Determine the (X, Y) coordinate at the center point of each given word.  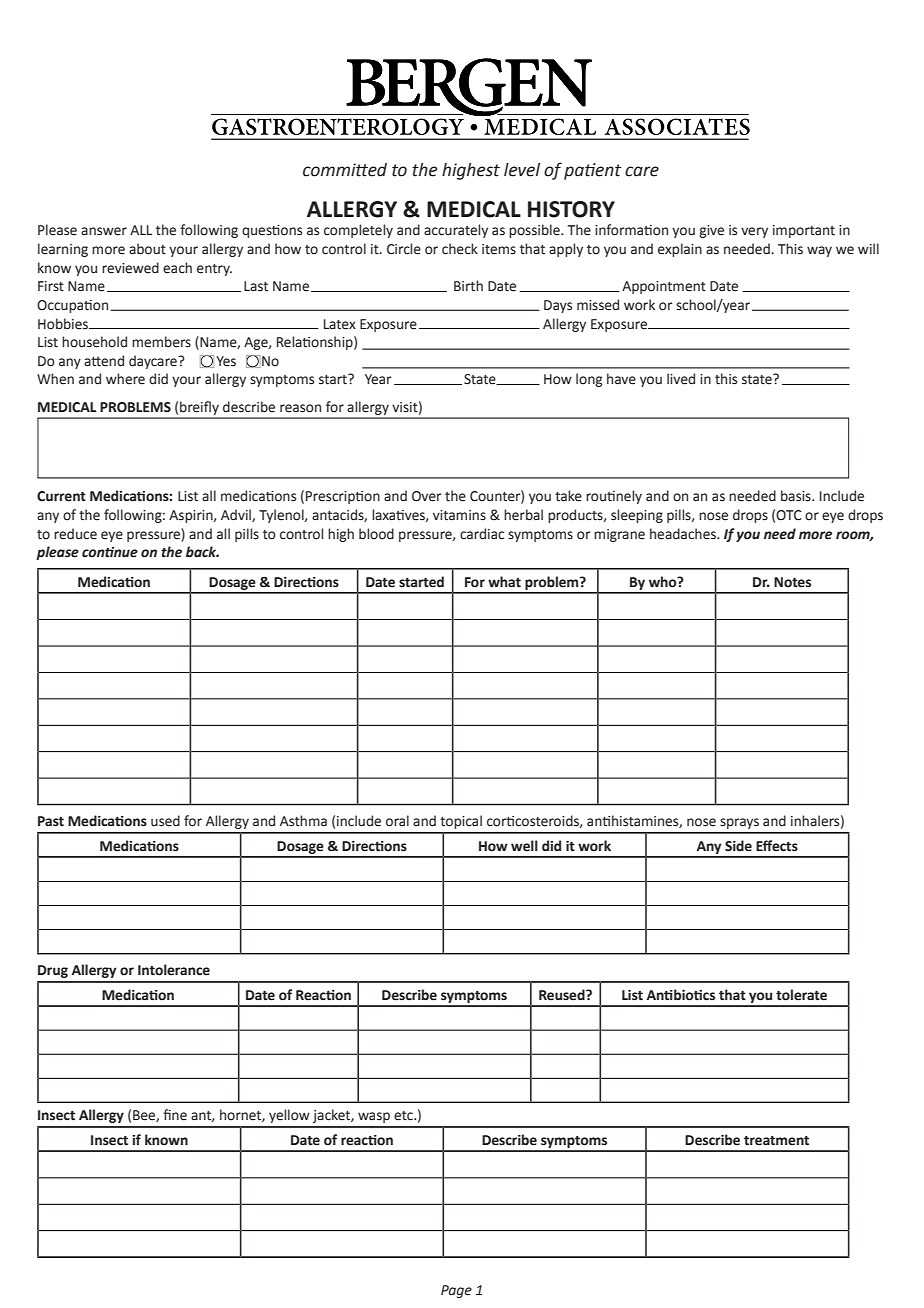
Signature (211, 947)
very (754, 232)
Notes (792, 582)
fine (175, 1115)
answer (104, 231)
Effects (777, 846)
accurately (456, 231)
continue (110, 552)
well (524, 846)
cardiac (482, 534)
